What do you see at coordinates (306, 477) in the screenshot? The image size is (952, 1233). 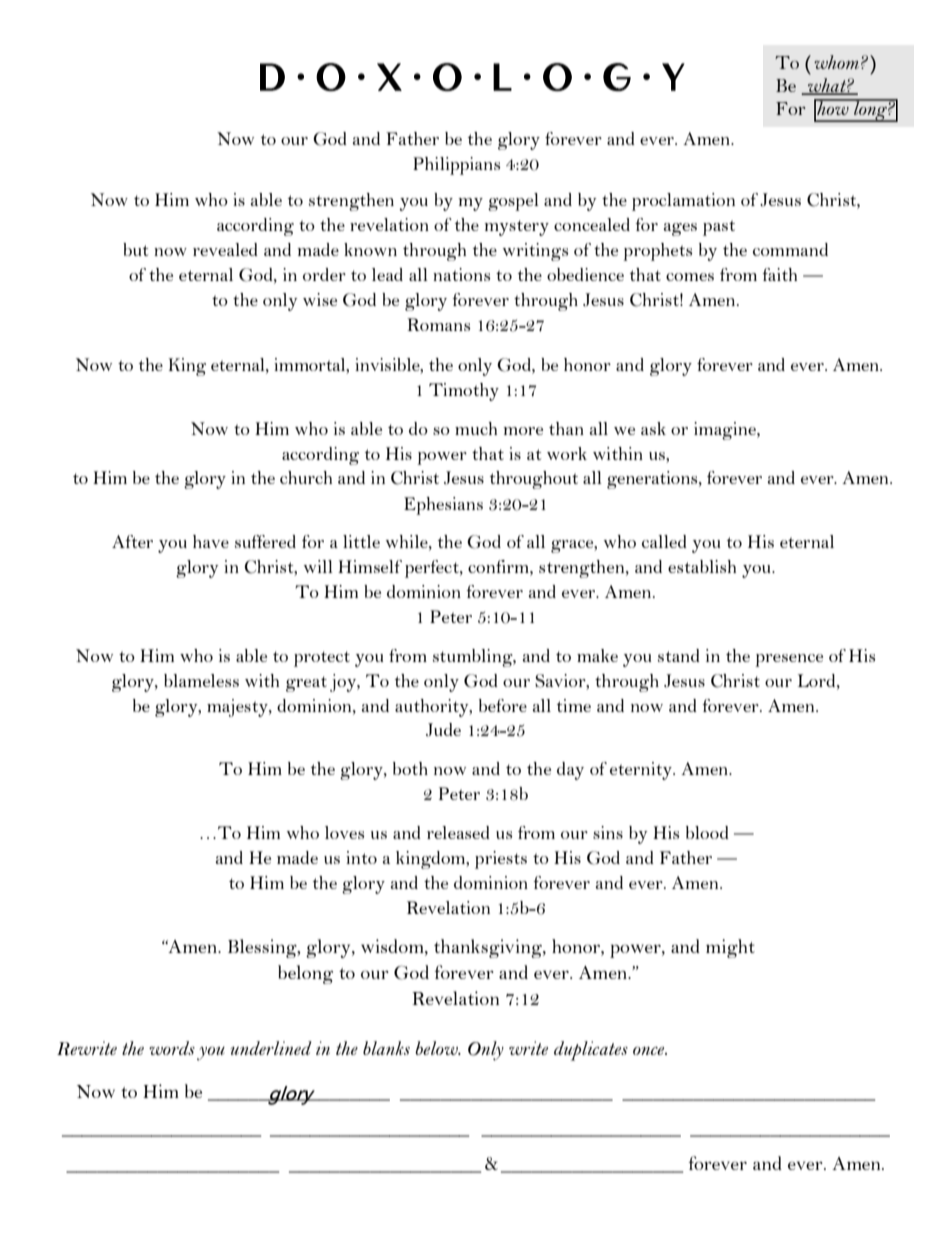 I see `church` at bounding box center [306, 477].
